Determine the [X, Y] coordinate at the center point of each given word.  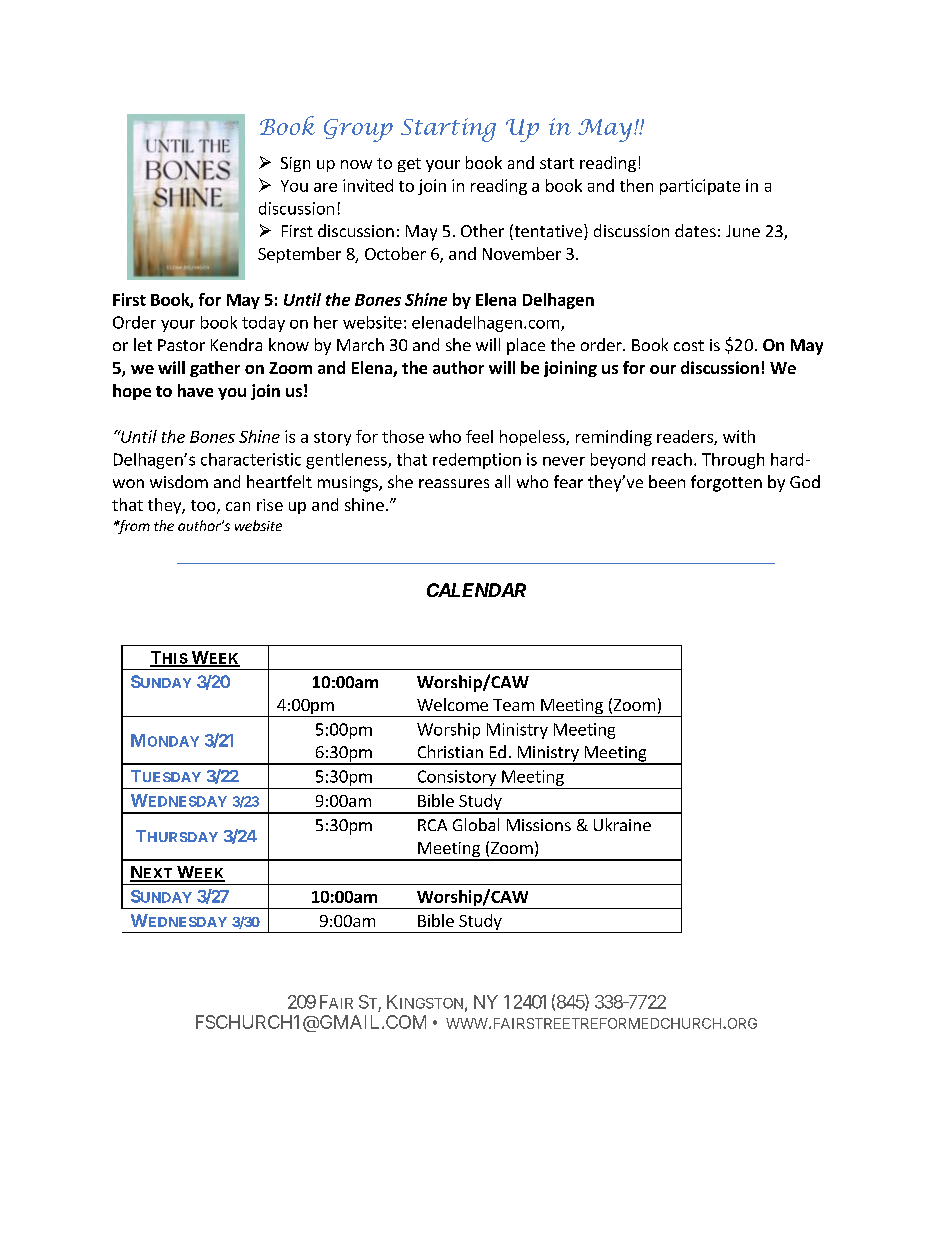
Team [513, 705]
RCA [432, 825]
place [526, 346]
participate [700, 187]
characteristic [251, 459]
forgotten [726, 483]
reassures [454, 483]
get [409, 165]
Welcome [452, 704]
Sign [295, 164]
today [263, 324]
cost [689, 345]
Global [476, 824]
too [204, 507]
